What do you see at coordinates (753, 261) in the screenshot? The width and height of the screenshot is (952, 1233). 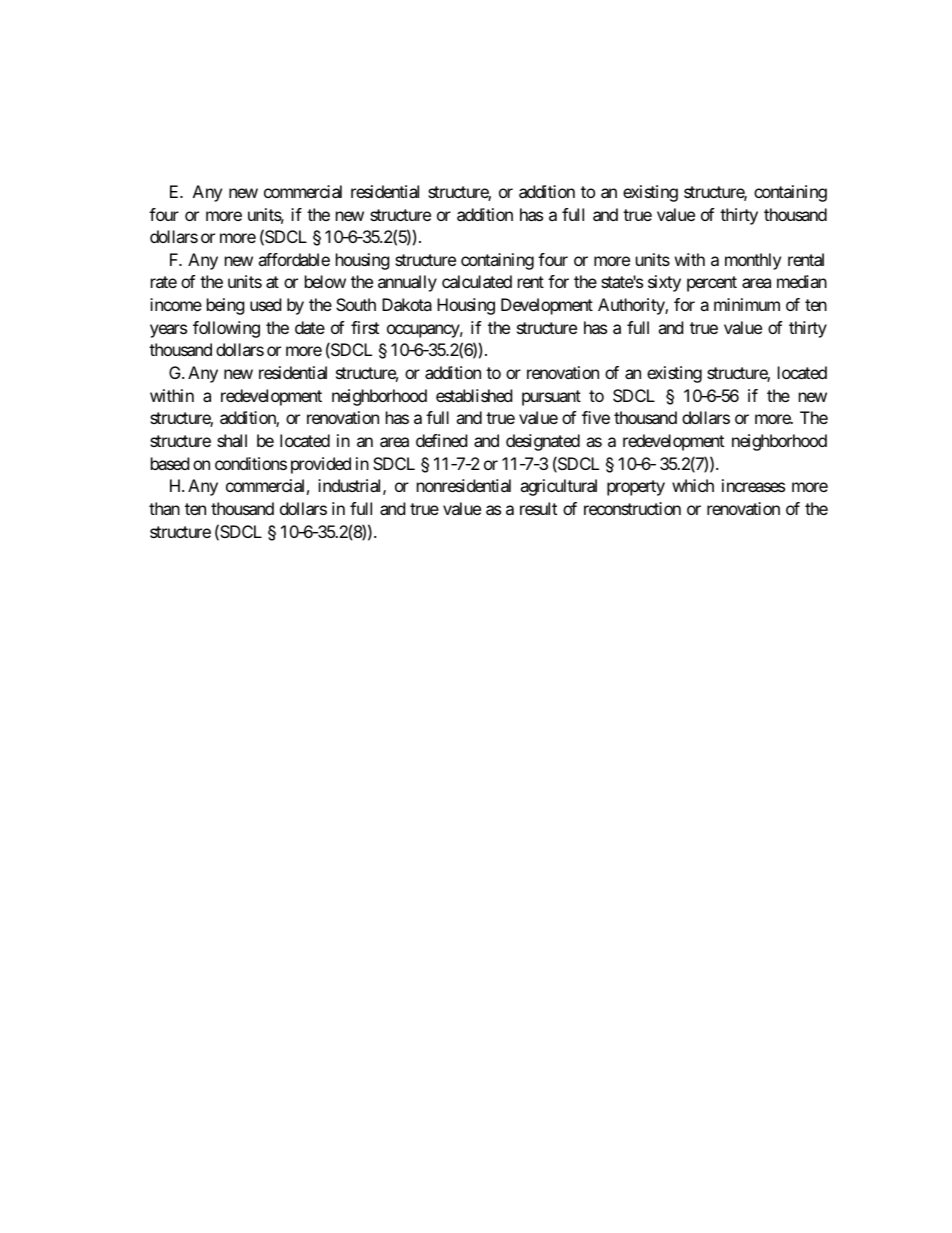 I see `monthly` at bounding box center [753, 261].
